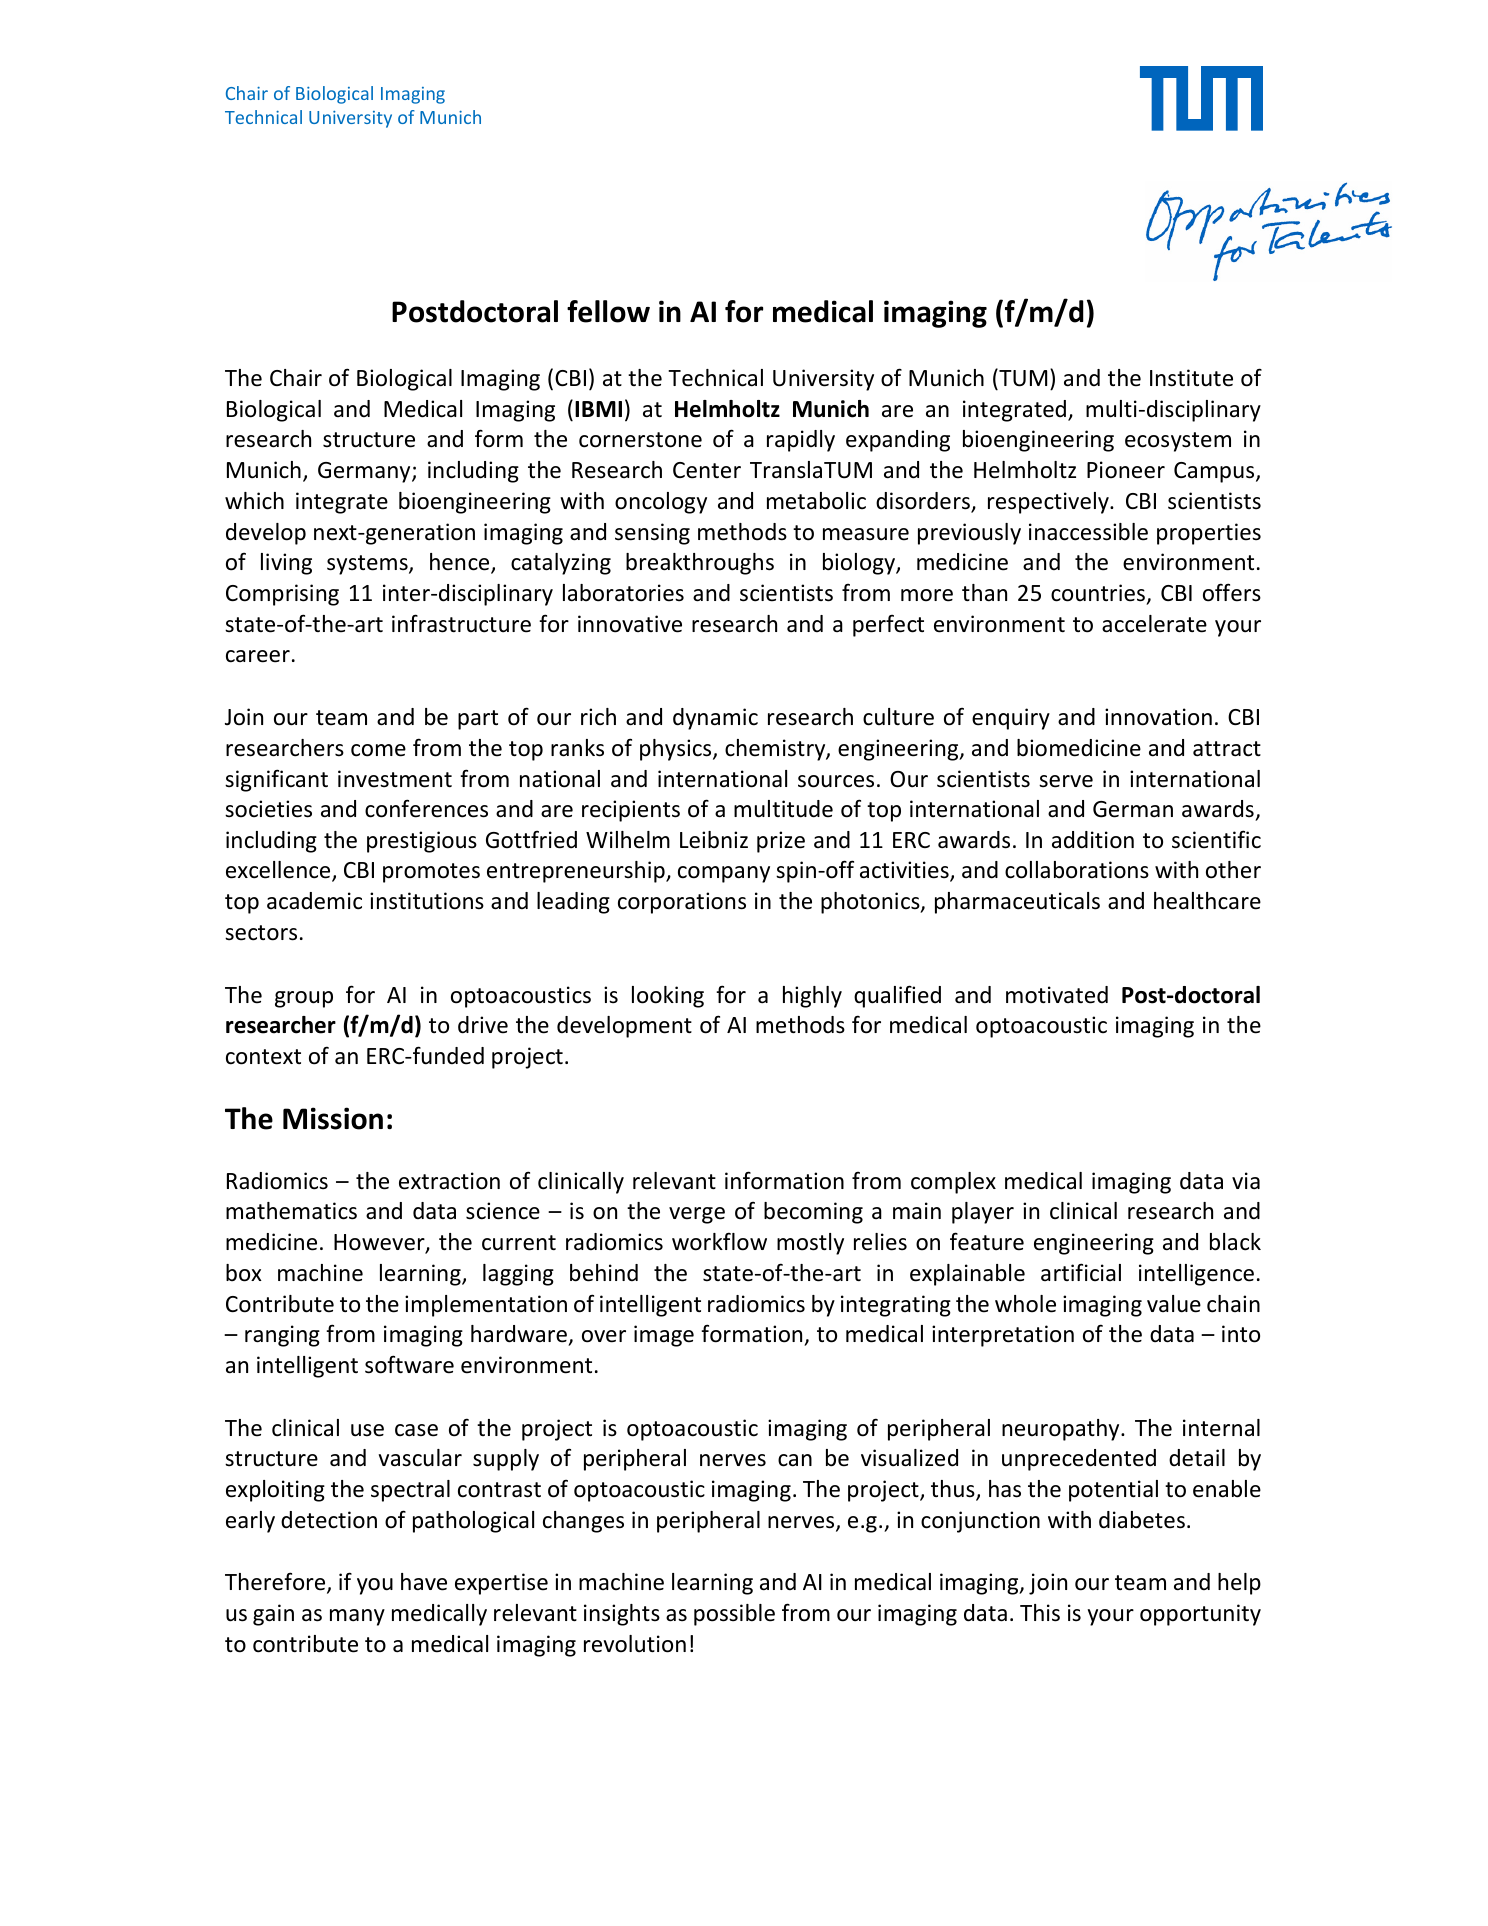  What do you see at coordinates (715, 719) in the document?
I see `dynamic` at bounding box center [715, 719].
